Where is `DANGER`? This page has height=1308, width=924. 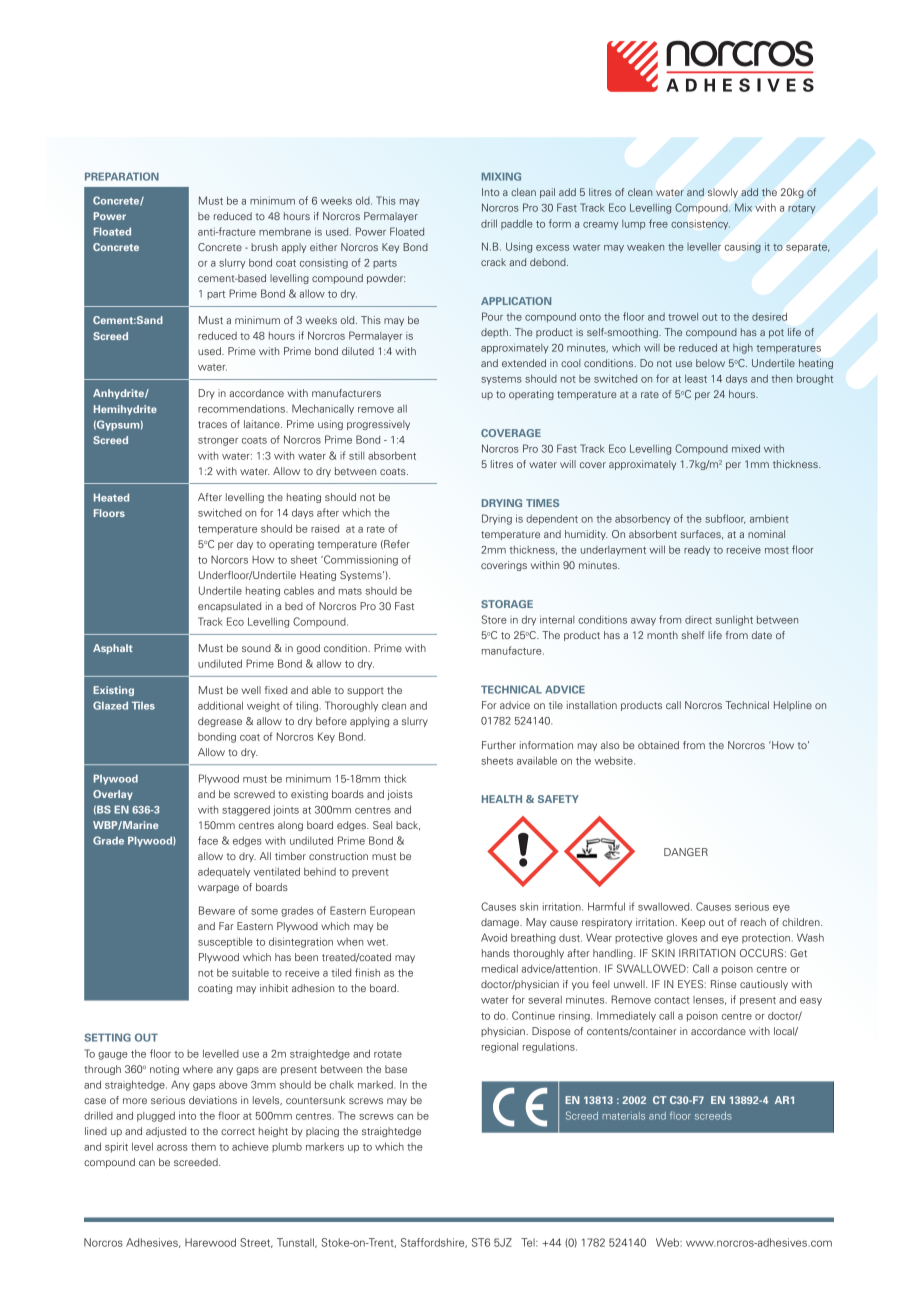
DANGER is located at coordinates (686, 852).
